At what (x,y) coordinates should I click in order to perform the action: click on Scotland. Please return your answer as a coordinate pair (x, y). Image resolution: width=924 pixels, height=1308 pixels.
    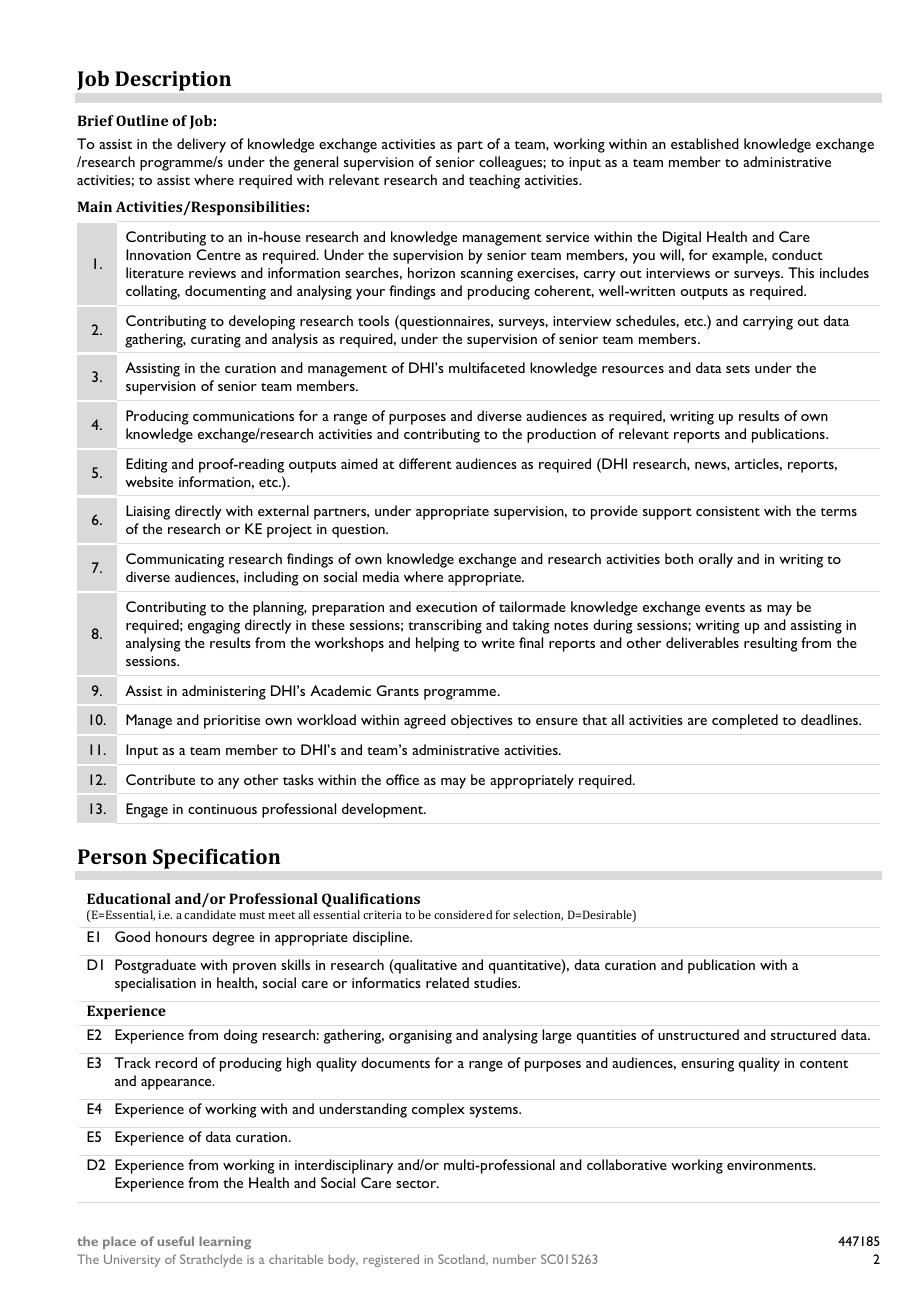
    Looking at the image, I should click on (462, 1259).
